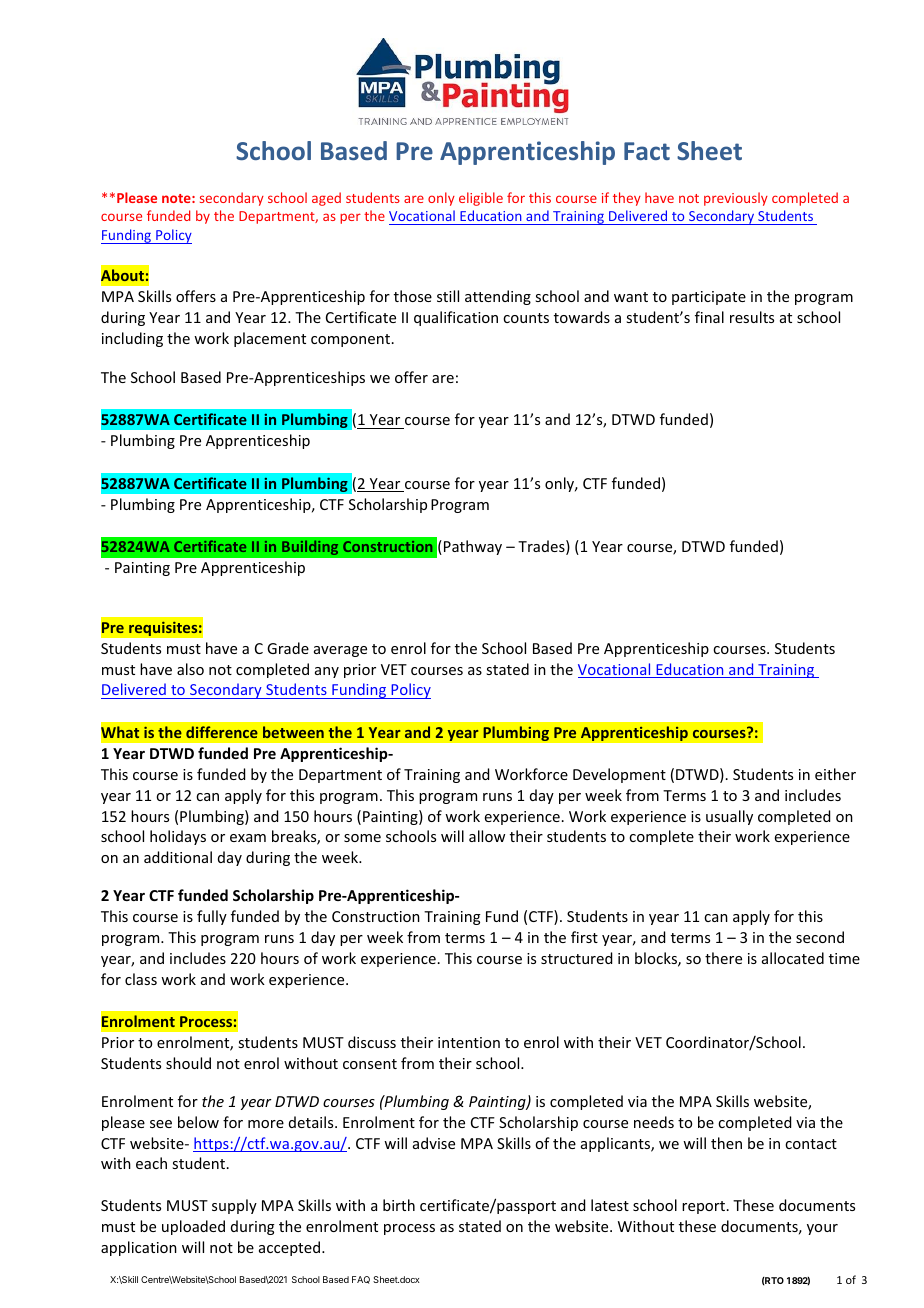 This image has width=924, height=1308. Describe the element at coordinates (193, 1227) in the image. I see `uploaded` at that location.
